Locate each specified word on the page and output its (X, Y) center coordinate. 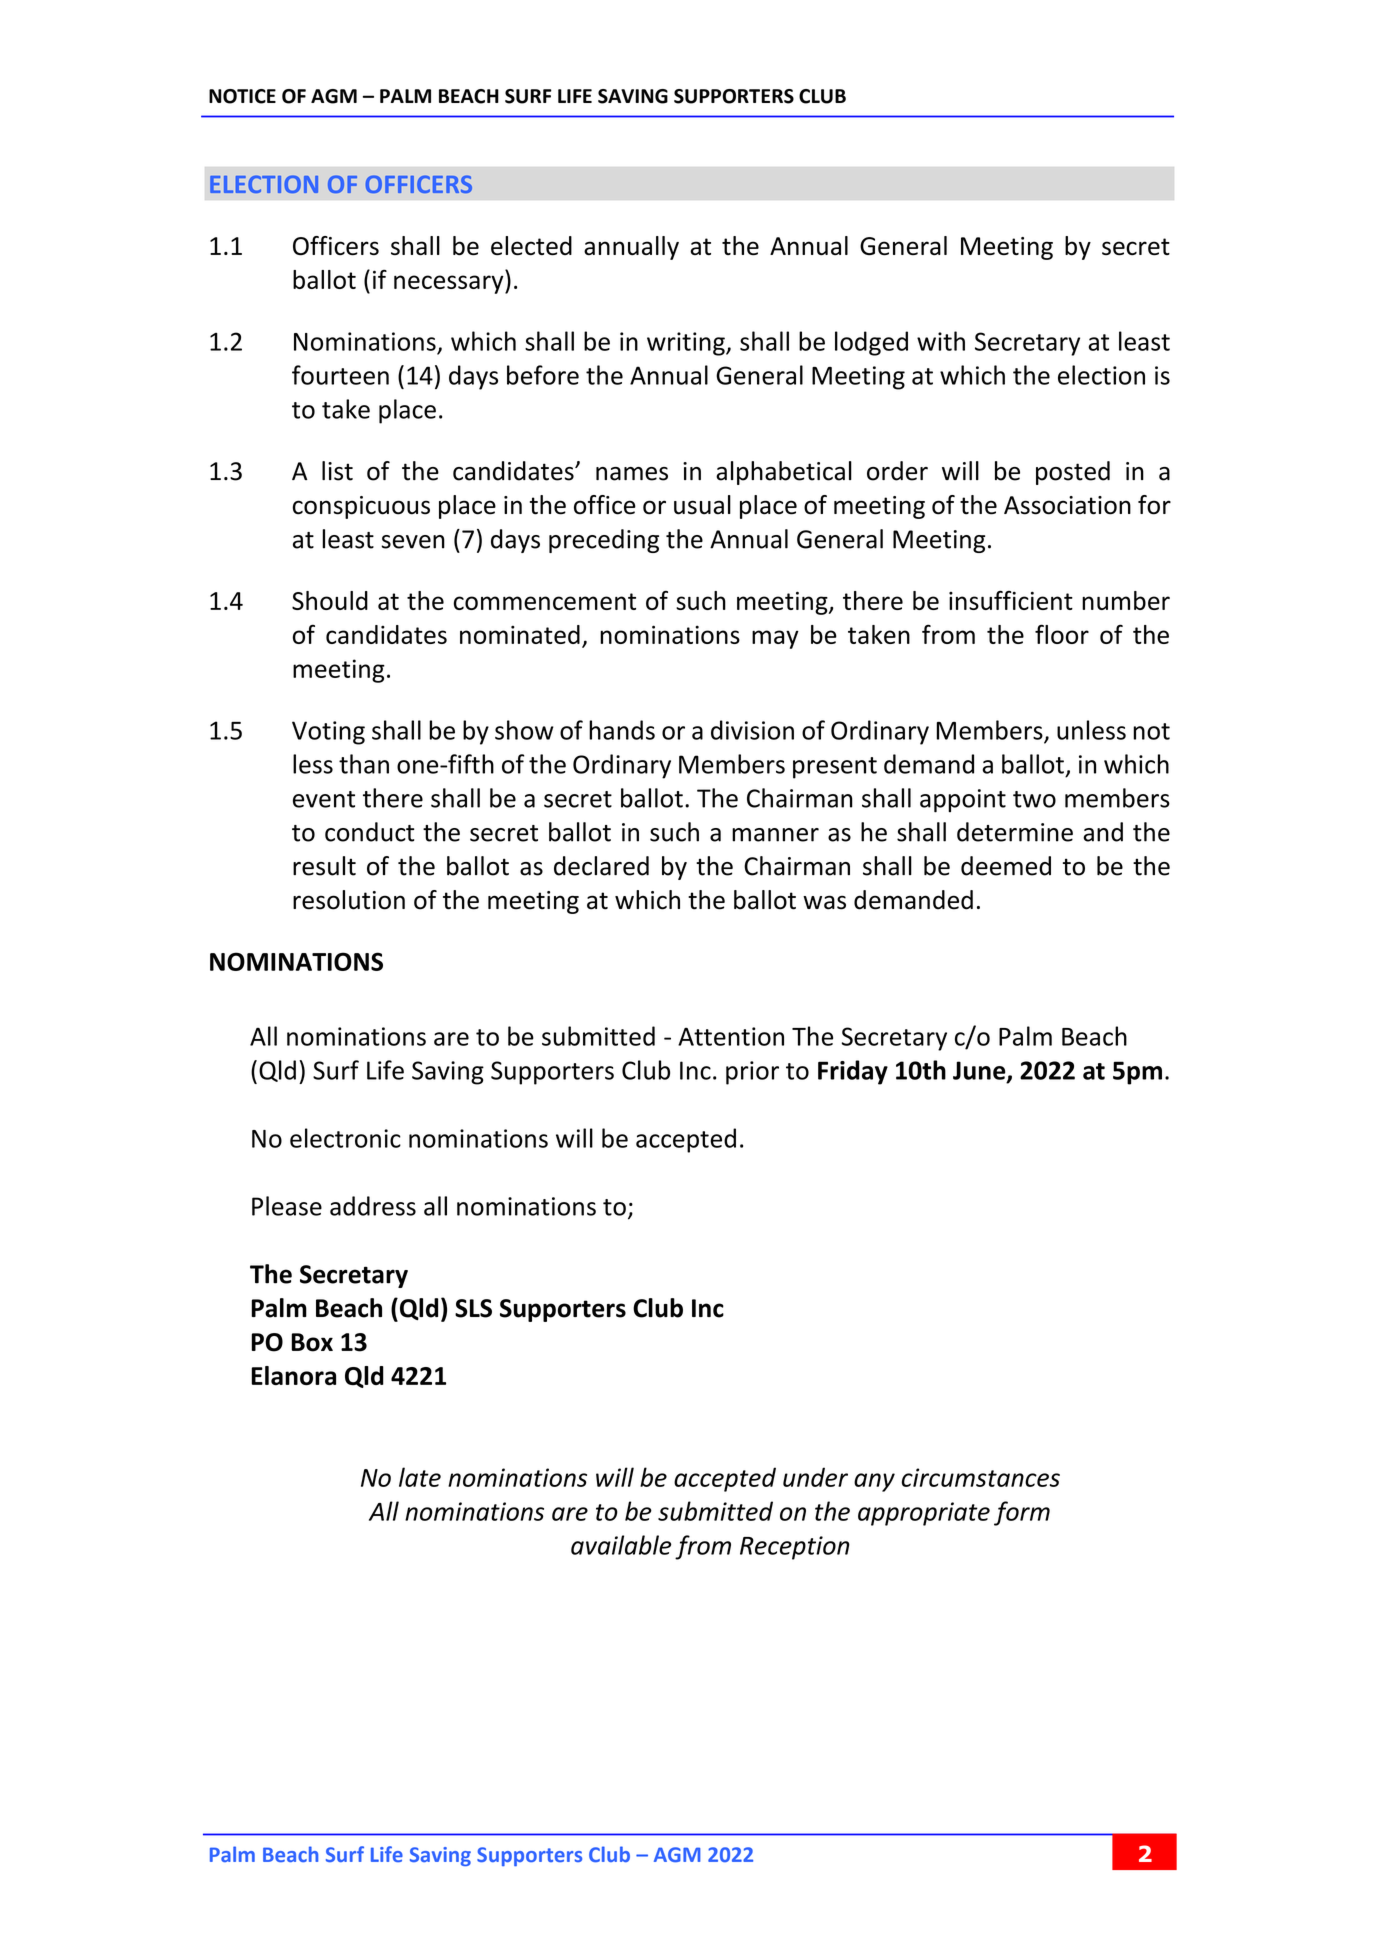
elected (531, 246)
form (1022, 1513)
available (621, 1545)
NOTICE (242, 96)
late (420, 1477)
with (941, 341)
